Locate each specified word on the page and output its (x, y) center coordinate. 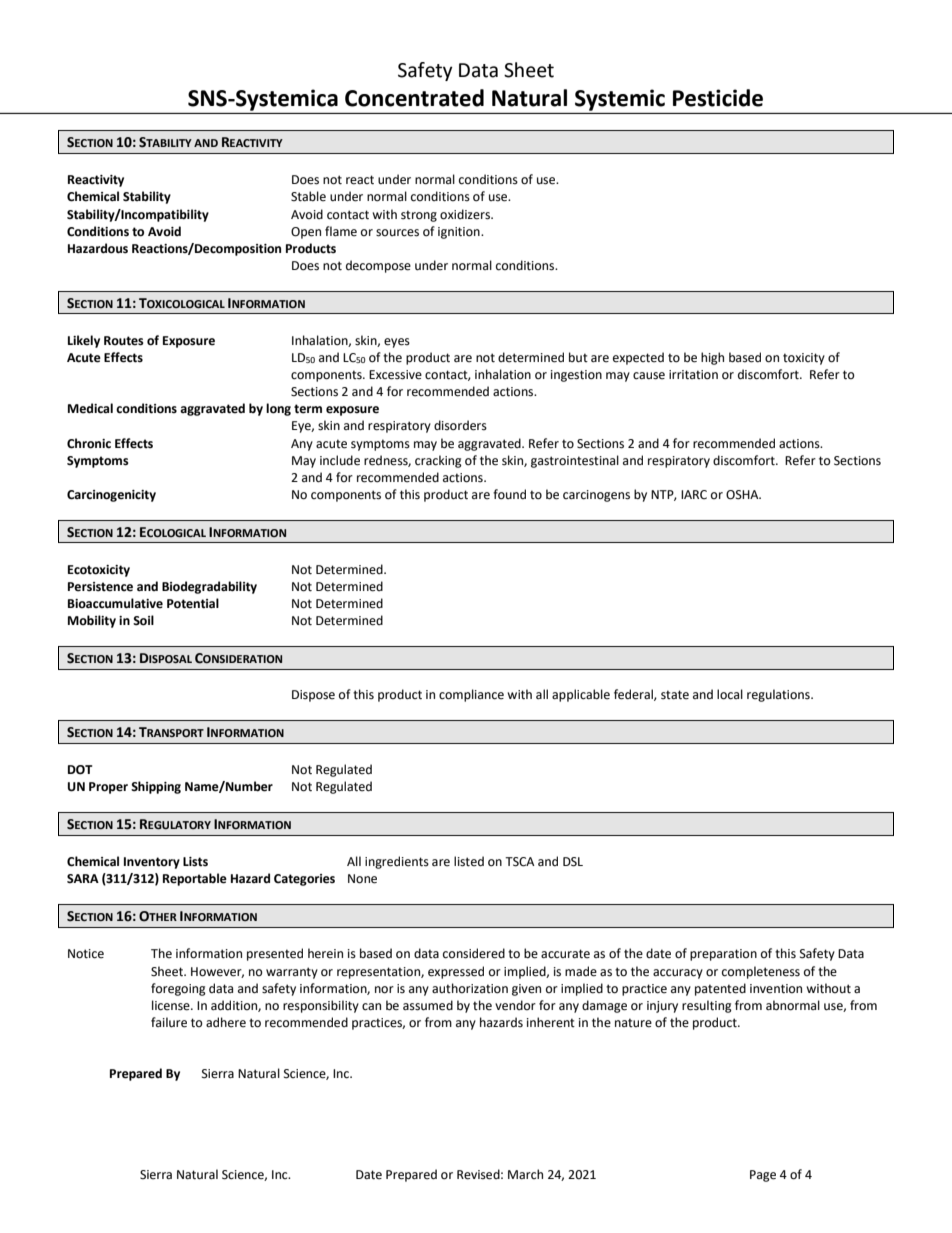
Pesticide (718, 98)
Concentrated (414, 98)
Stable (308, 196)
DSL (573, 862)
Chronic (89, 443)
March (525, 1174)
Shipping (156, 787)
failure (169, 1022)
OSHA (743, 495)
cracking (438, 461)
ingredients (397, 862)
